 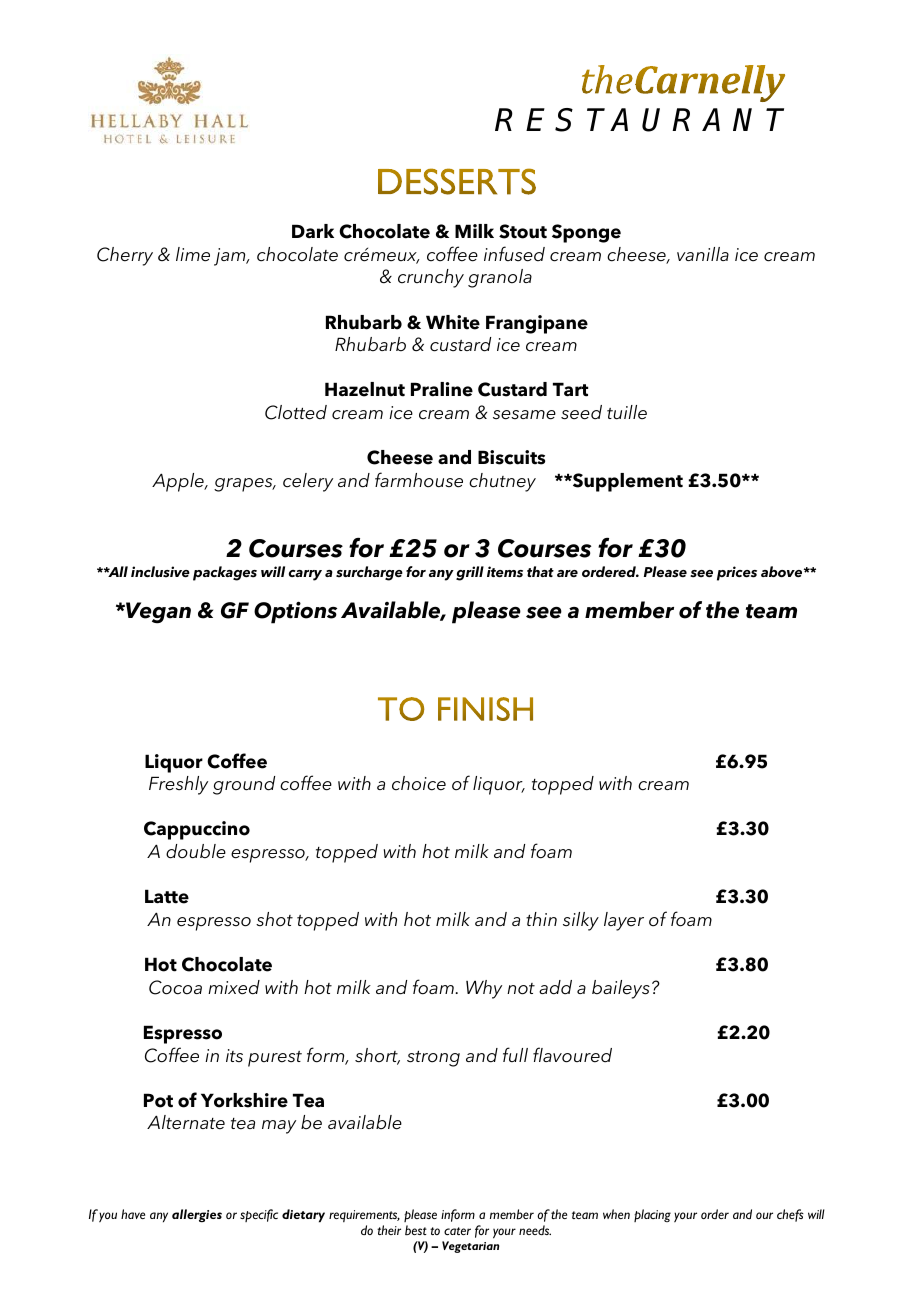 I want to click on packages, so click(x=225, y=573).
